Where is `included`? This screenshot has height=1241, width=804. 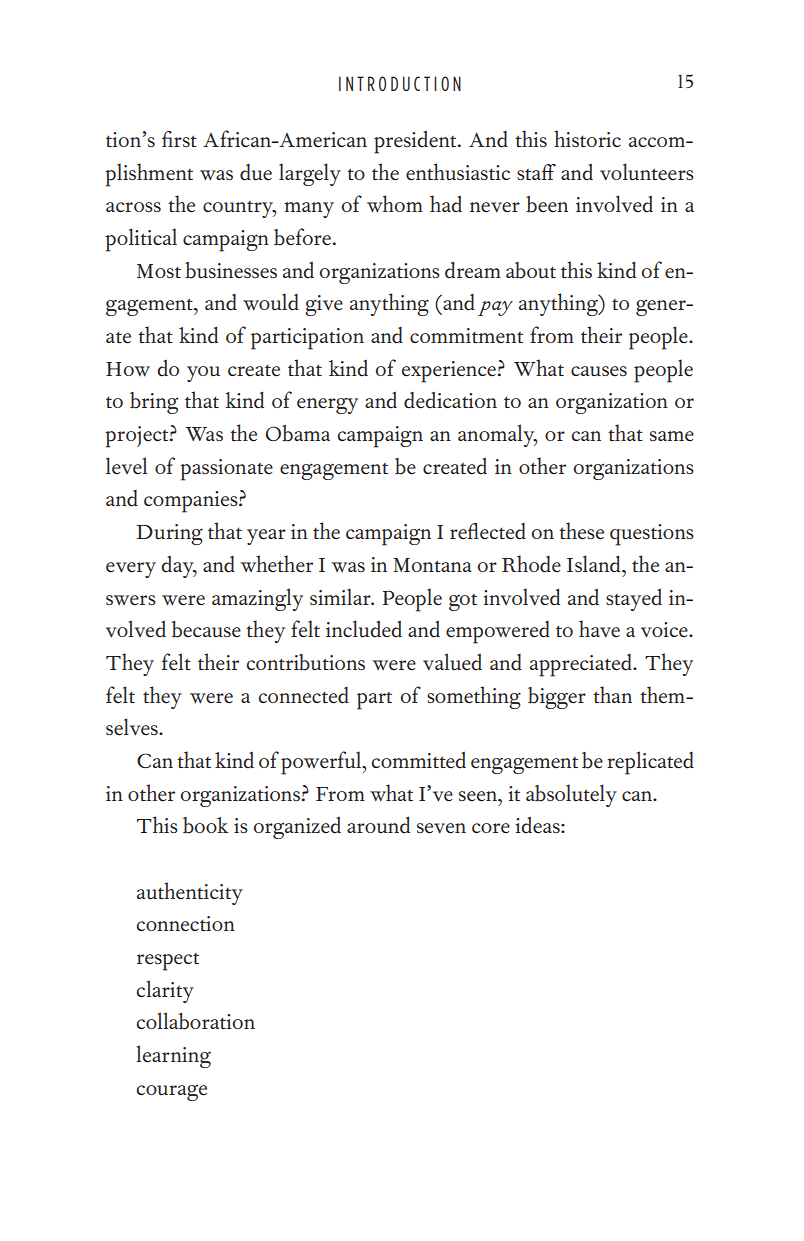
included is located at coordinates (364, 629).
